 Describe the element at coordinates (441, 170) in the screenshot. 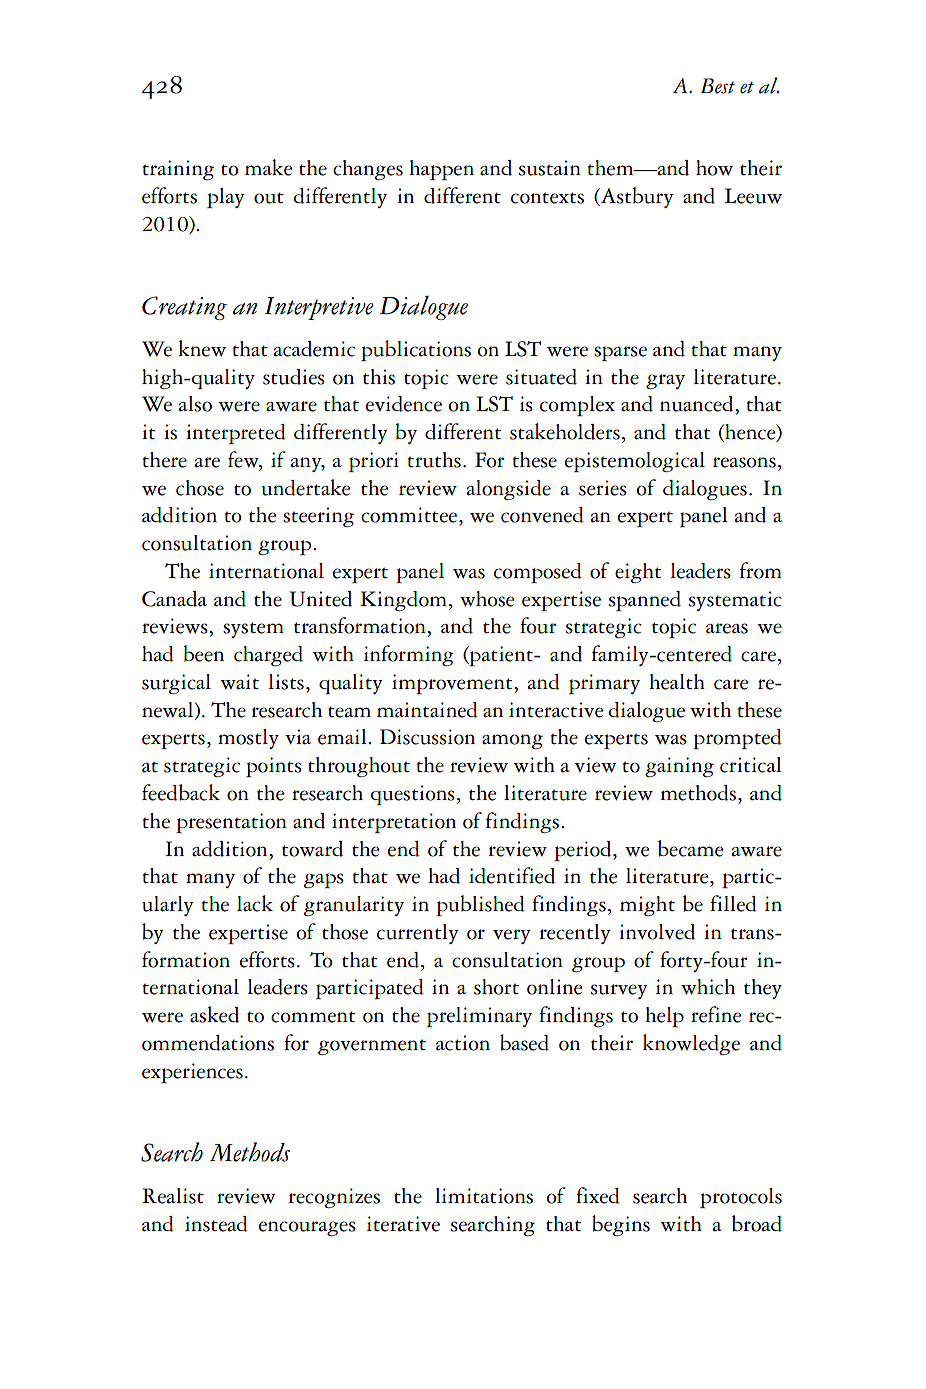

I see `happen` at that location.
